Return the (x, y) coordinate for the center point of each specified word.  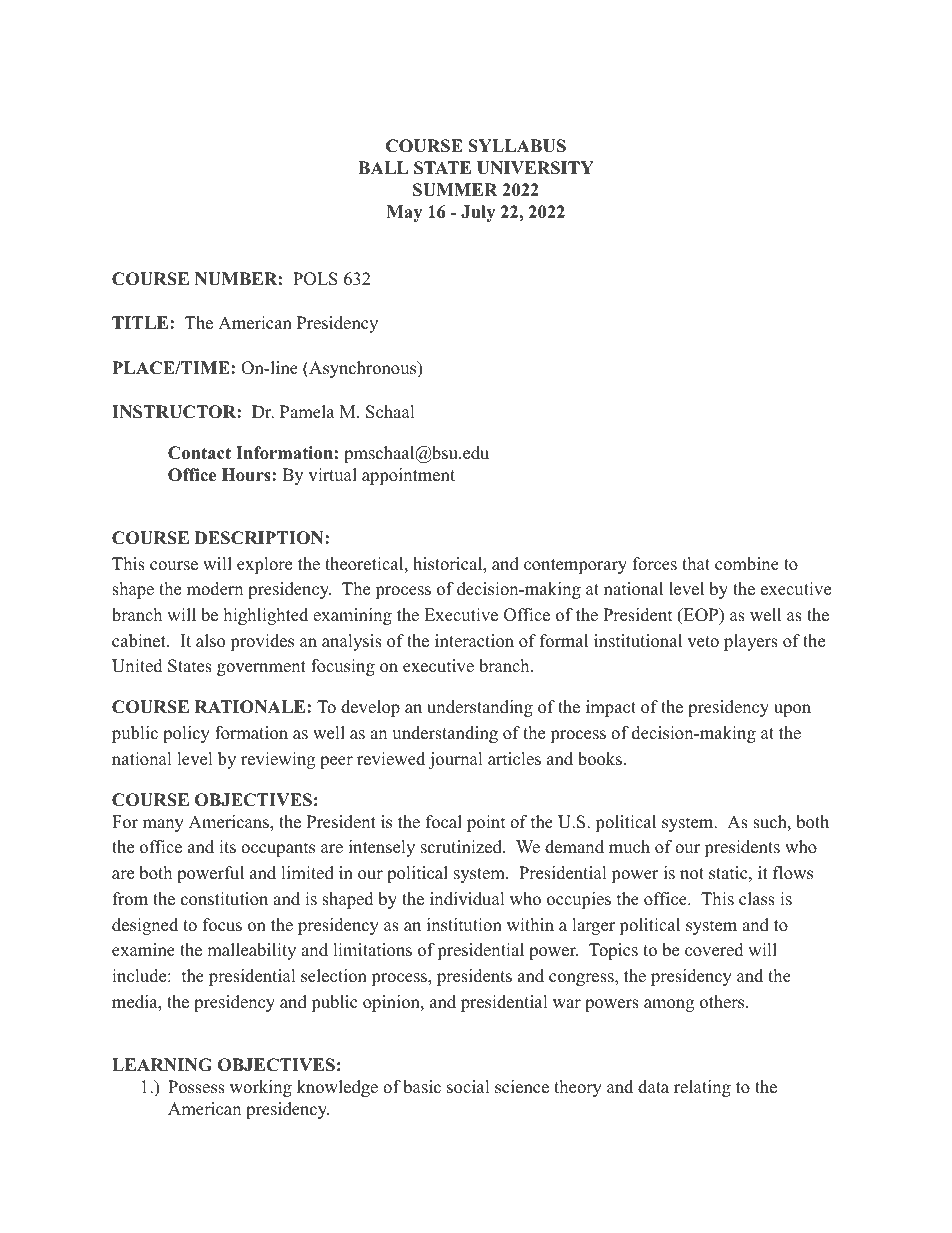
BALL (383, 167)
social (468, 1087)
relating (702, 1088)
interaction (474, 641)
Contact (199, 453)
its (227, 847)
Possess (196, 1087)
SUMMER (455, 190)
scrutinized (462, 847)
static (728, 873)
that (696, 563)
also (210, 641)
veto (703, 642)
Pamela (307, 412)
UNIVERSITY (535, 168)
